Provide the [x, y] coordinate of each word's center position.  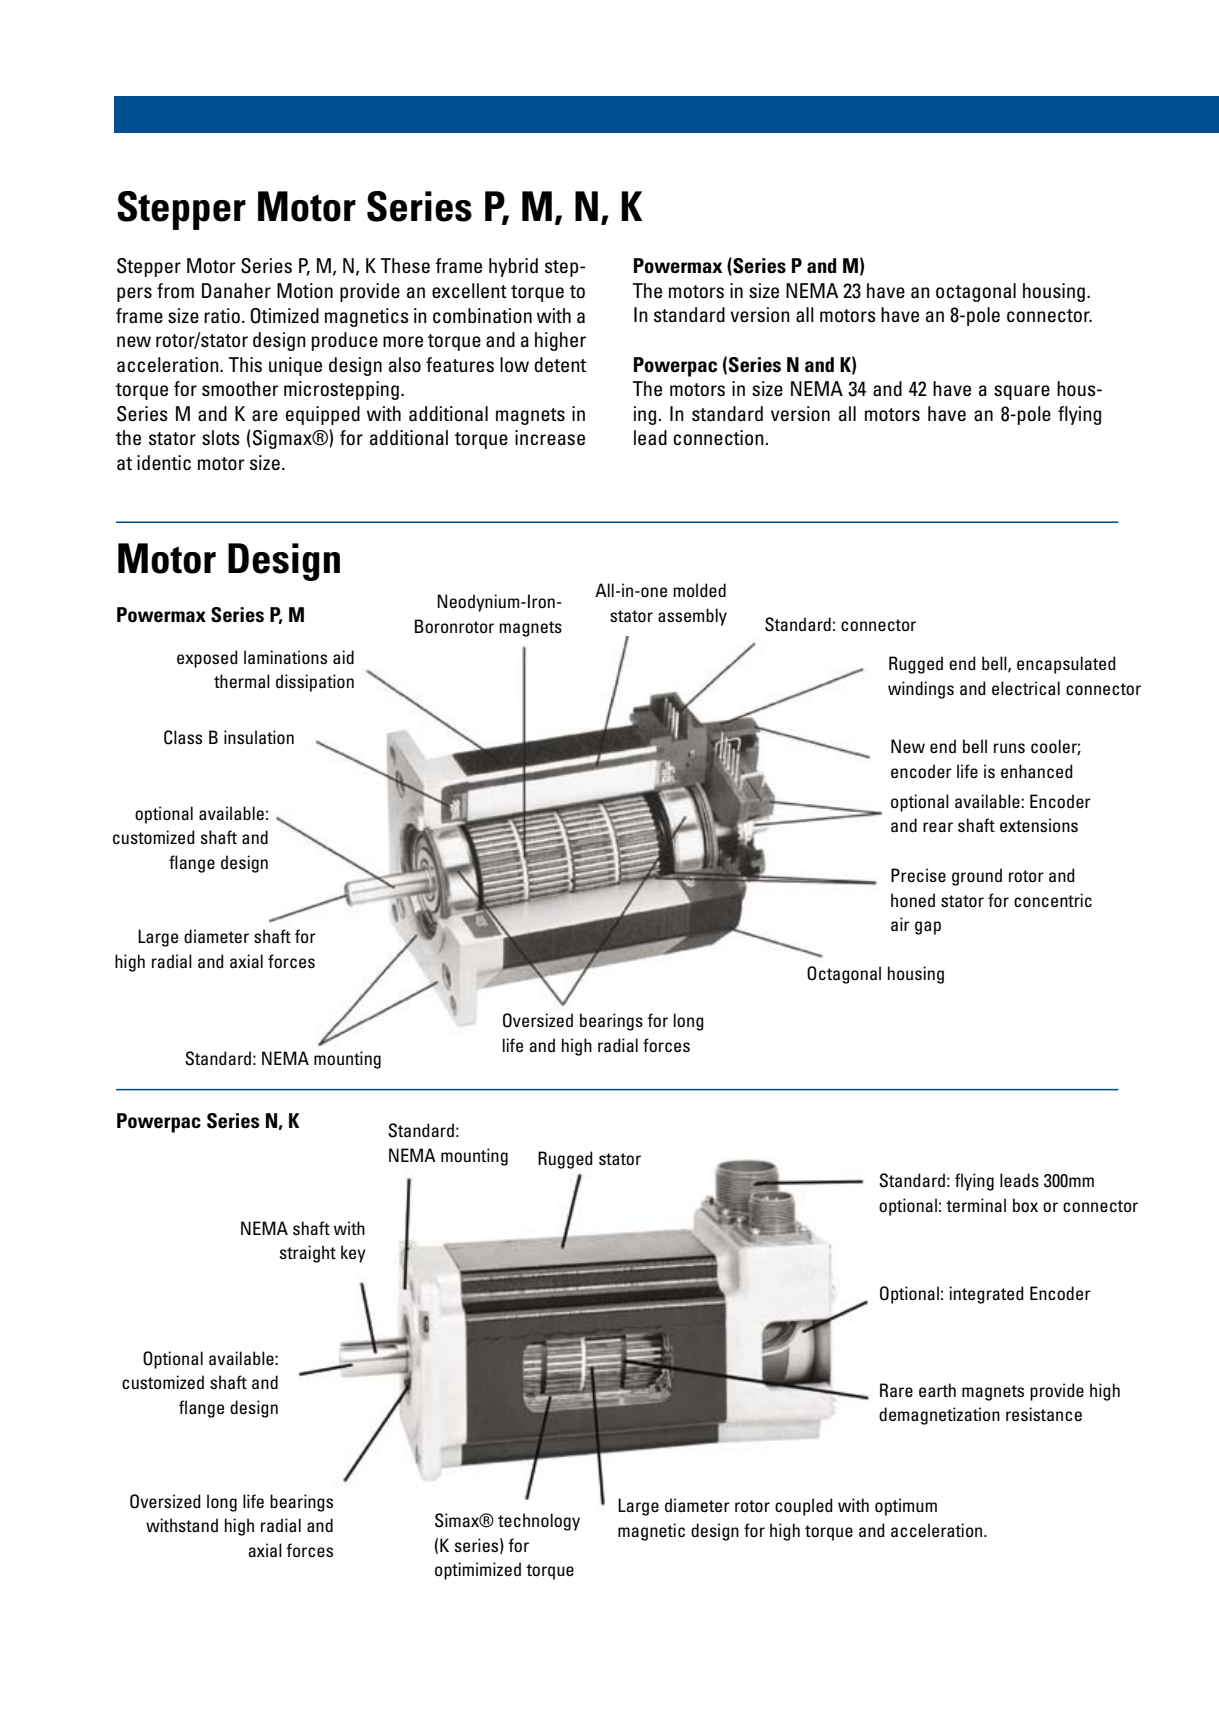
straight [308, 1254]
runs [1009, 748]
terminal [976, 1205]
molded [699, 590]
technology [539, 1522]
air [900, 924]
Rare [896, 1390]
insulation [259, 737]
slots [221, 438]
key [353, 1254]
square [1022, 392]
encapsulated [1066, 665]
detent [560, 364]
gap [928, 928]
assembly [692, 617]
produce [345, 341]
